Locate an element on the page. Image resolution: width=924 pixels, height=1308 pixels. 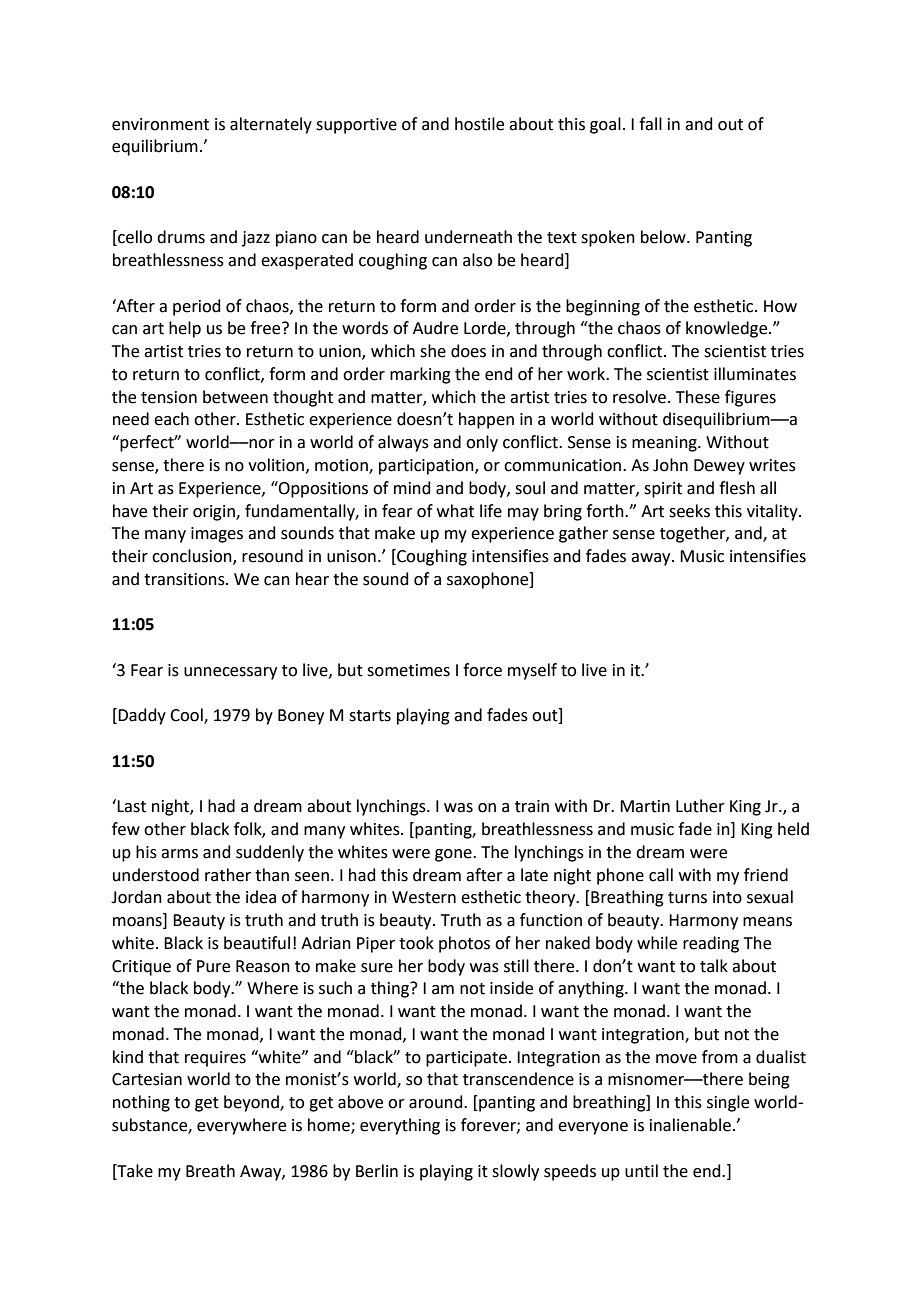
beyond is located at coordinates (252, 1103).
